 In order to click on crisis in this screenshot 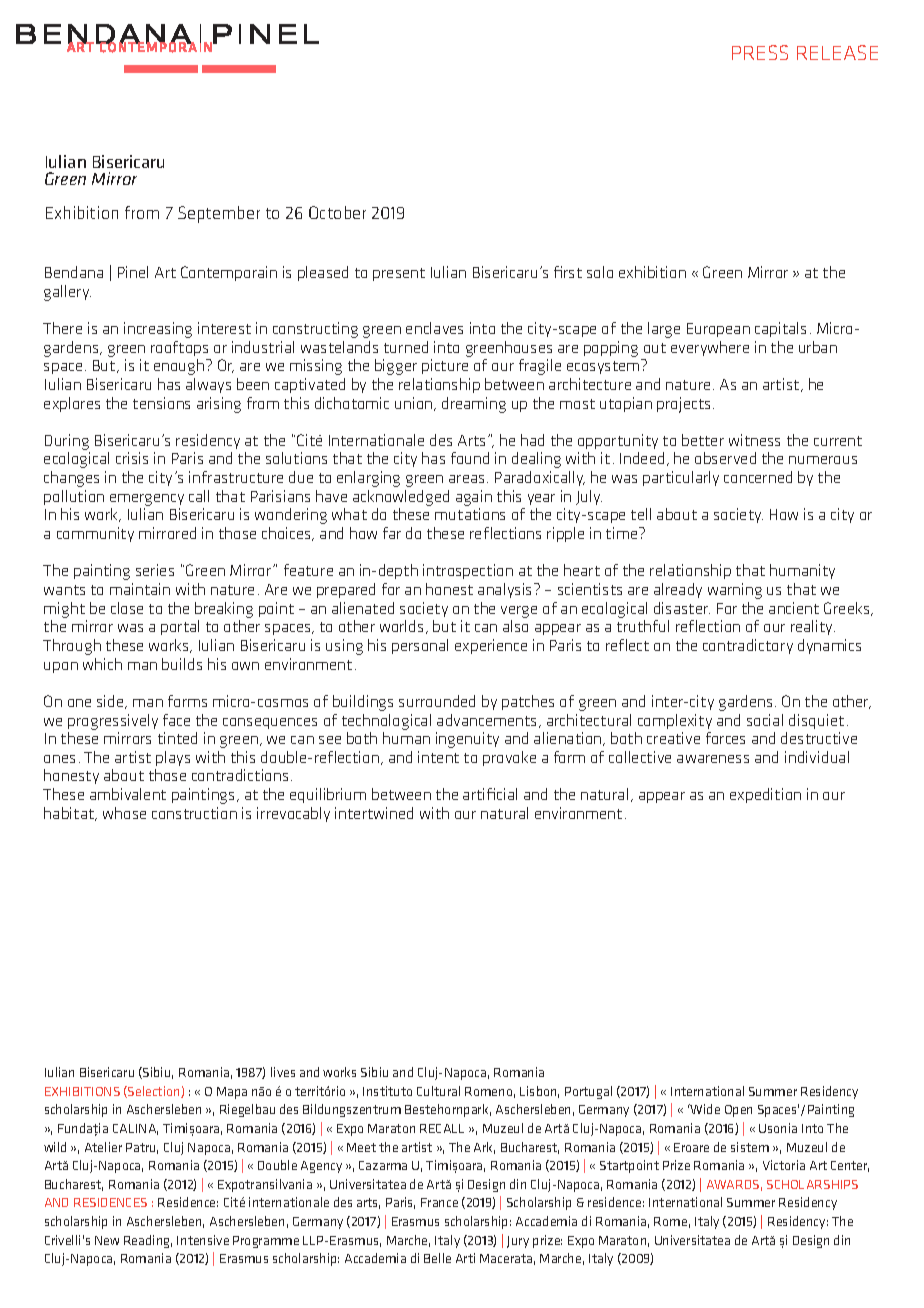, I will do `click(132, 458)`.
